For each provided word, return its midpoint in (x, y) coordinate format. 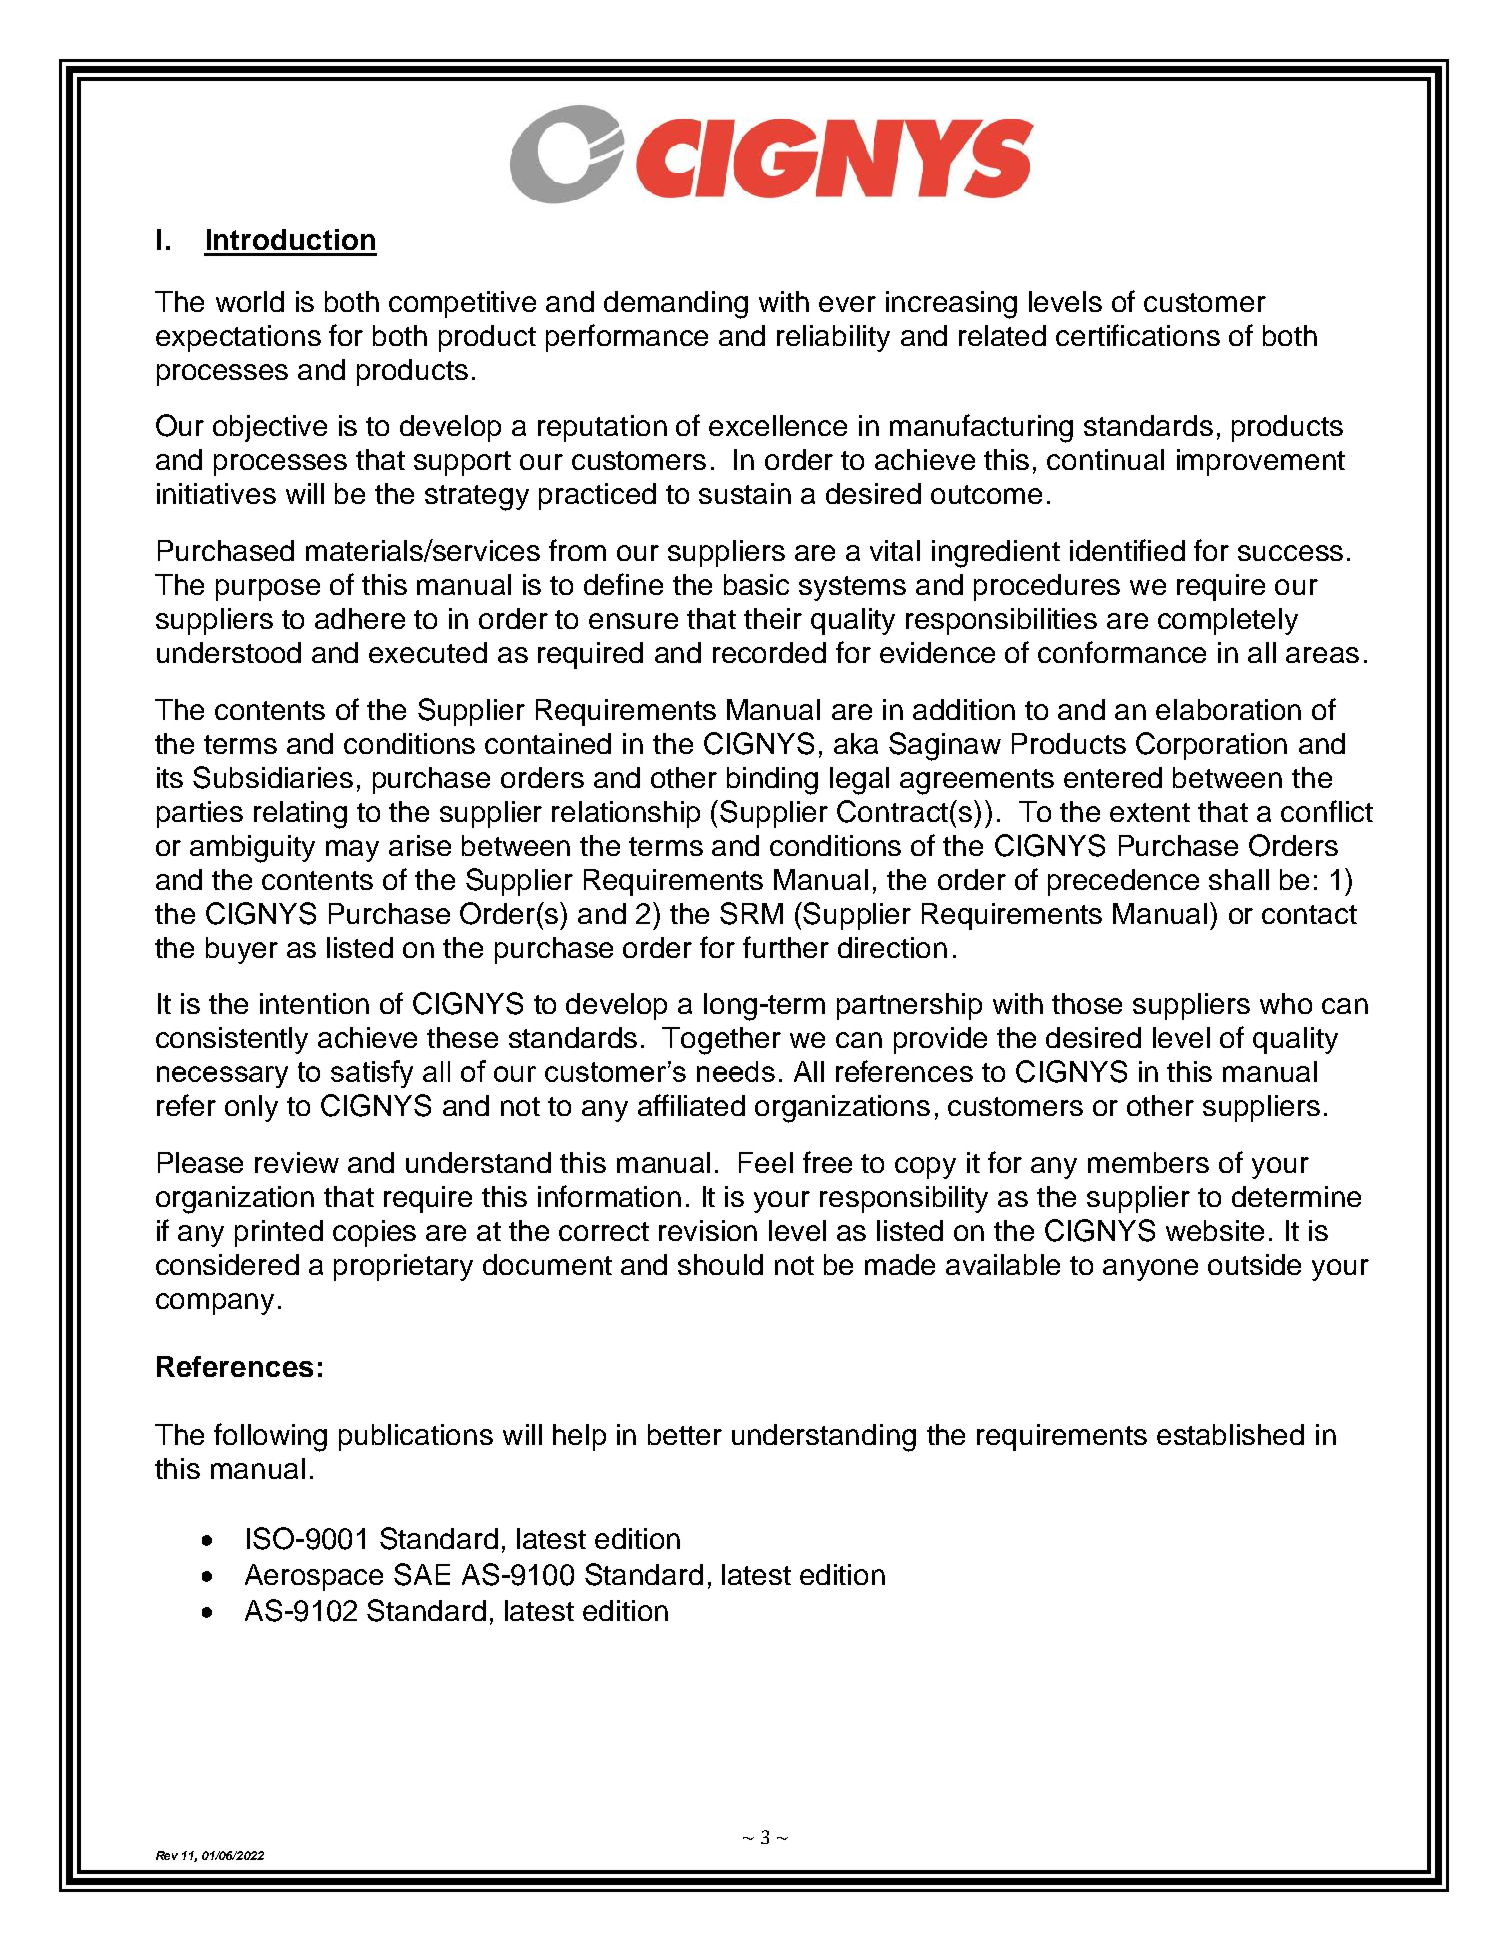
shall (1239, 879)
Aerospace (314, 1577)
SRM (751, 913)
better (685, 1434)
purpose (268, 590)
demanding (676, 305)
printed (279, 1233)
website (1215, 1230)
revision (708, 1230)
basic (756, 584)
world (250, 301)
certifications (1138, 335)
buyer (242, 950)
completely (1228, 621)
